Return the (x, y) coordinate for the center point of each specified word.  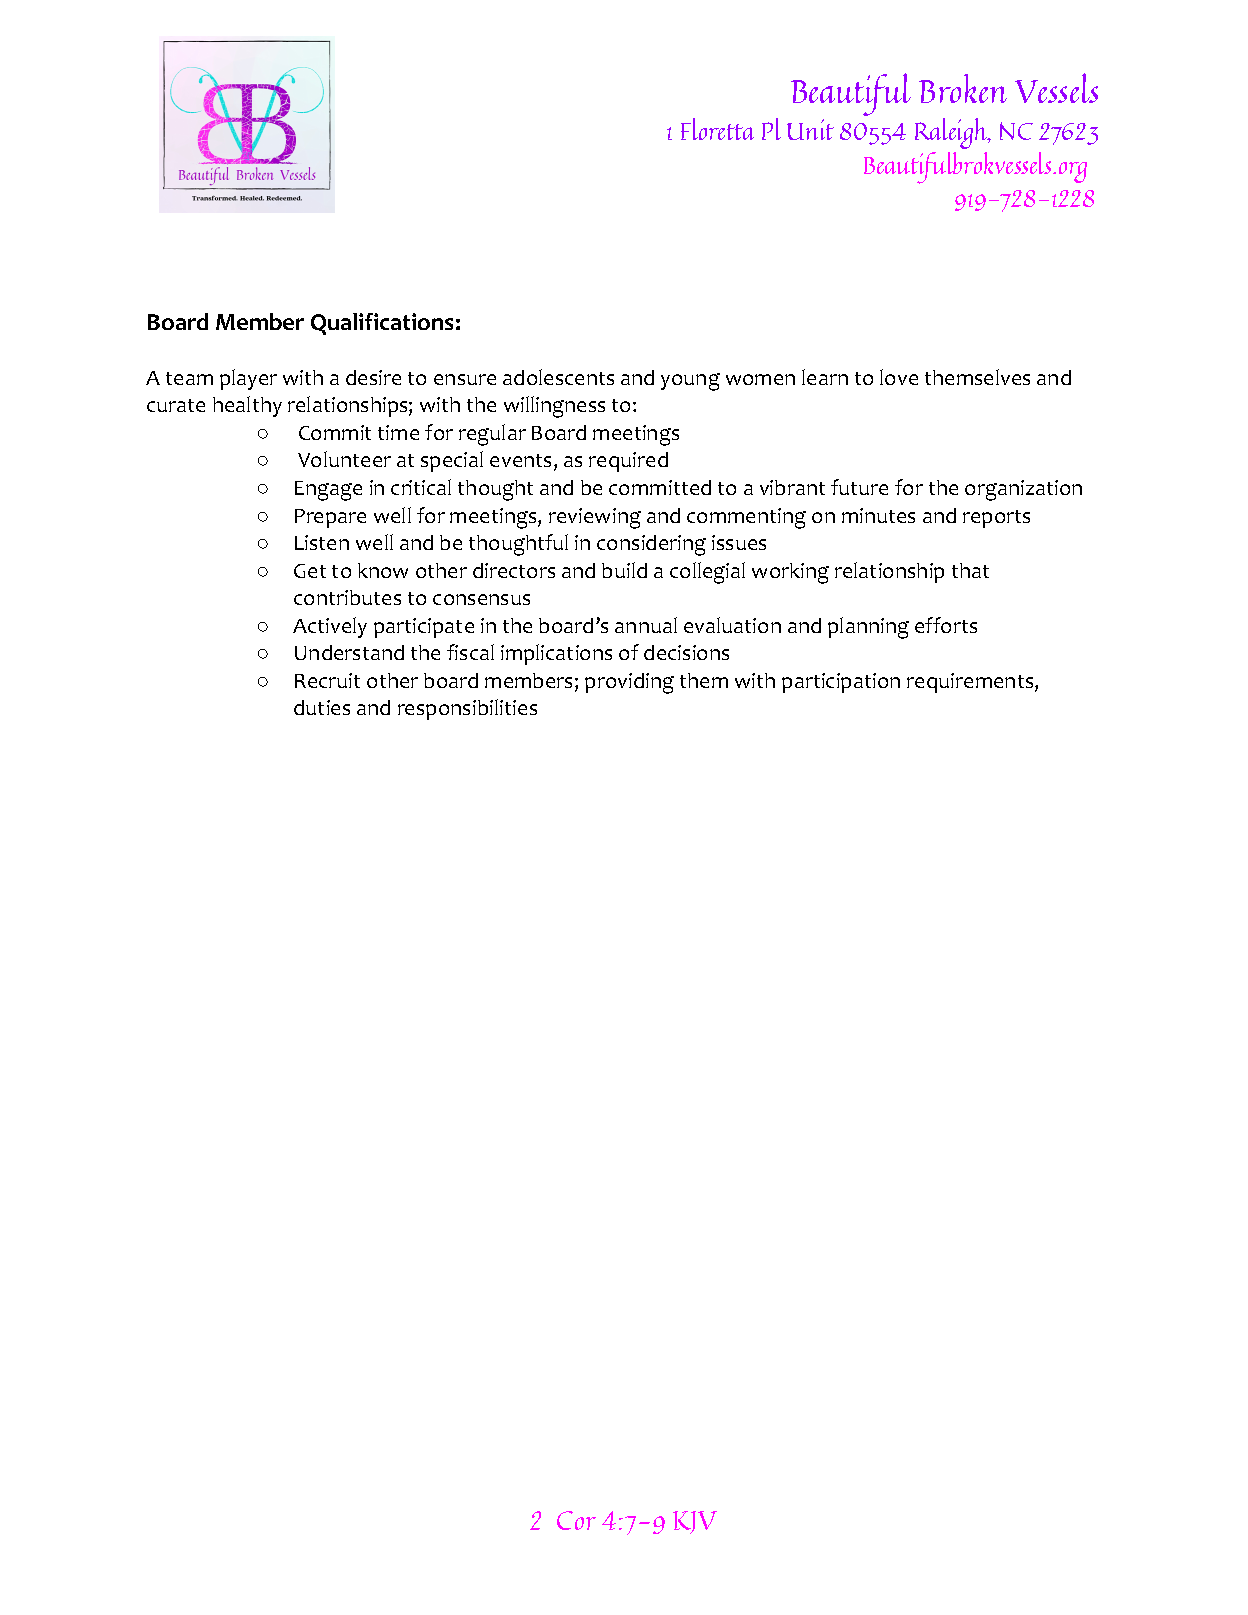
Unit (810, 129)
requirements (971, 683)
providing (629, 683)
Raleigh (952, 133)
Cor (576, 1520)
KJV (695, 1522)
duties (322, 707)
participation (841, 683)
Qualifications (382, 324)
